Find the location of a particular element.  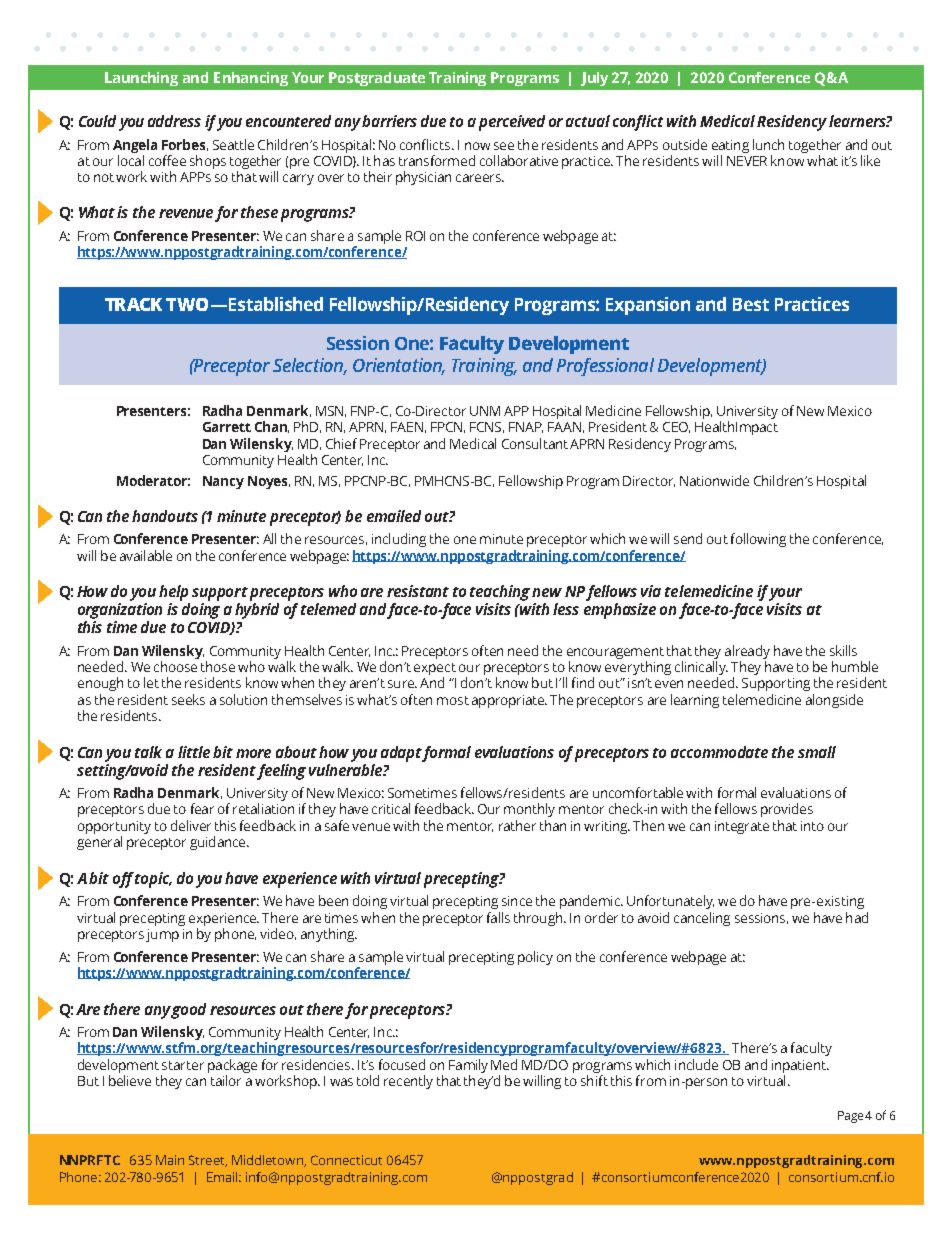

address is located at coordinates (174, 121).
